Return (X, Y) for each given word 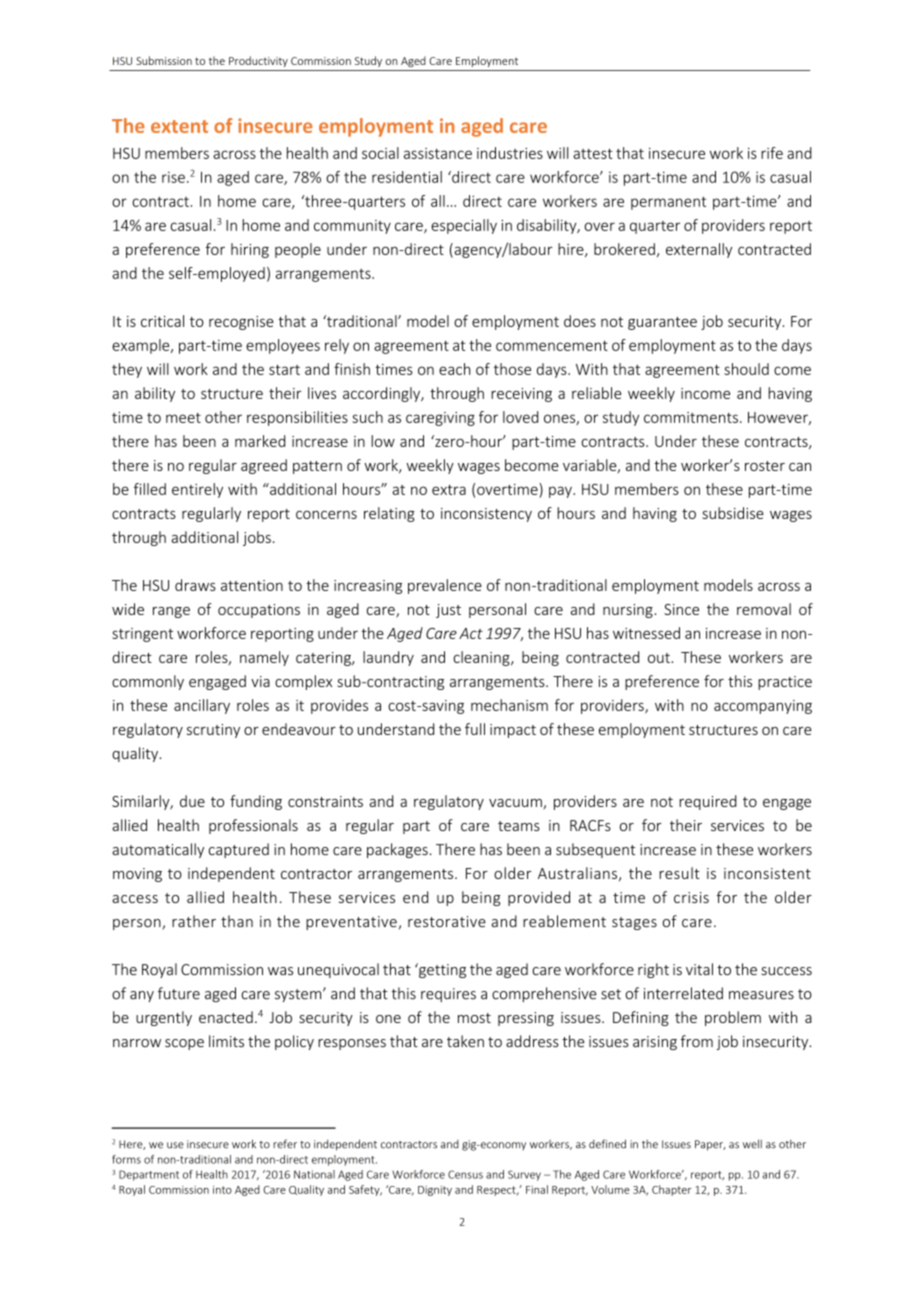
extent (179, 126)
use (175, 1145)
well (752, 1144)
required (708, 802)
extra (449, 490)
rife (772, 153)
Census (465, 1174)
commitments (691, 417)
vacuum (515, 803)
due (192, 801)
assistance (438, 153)
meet (183, 418)
